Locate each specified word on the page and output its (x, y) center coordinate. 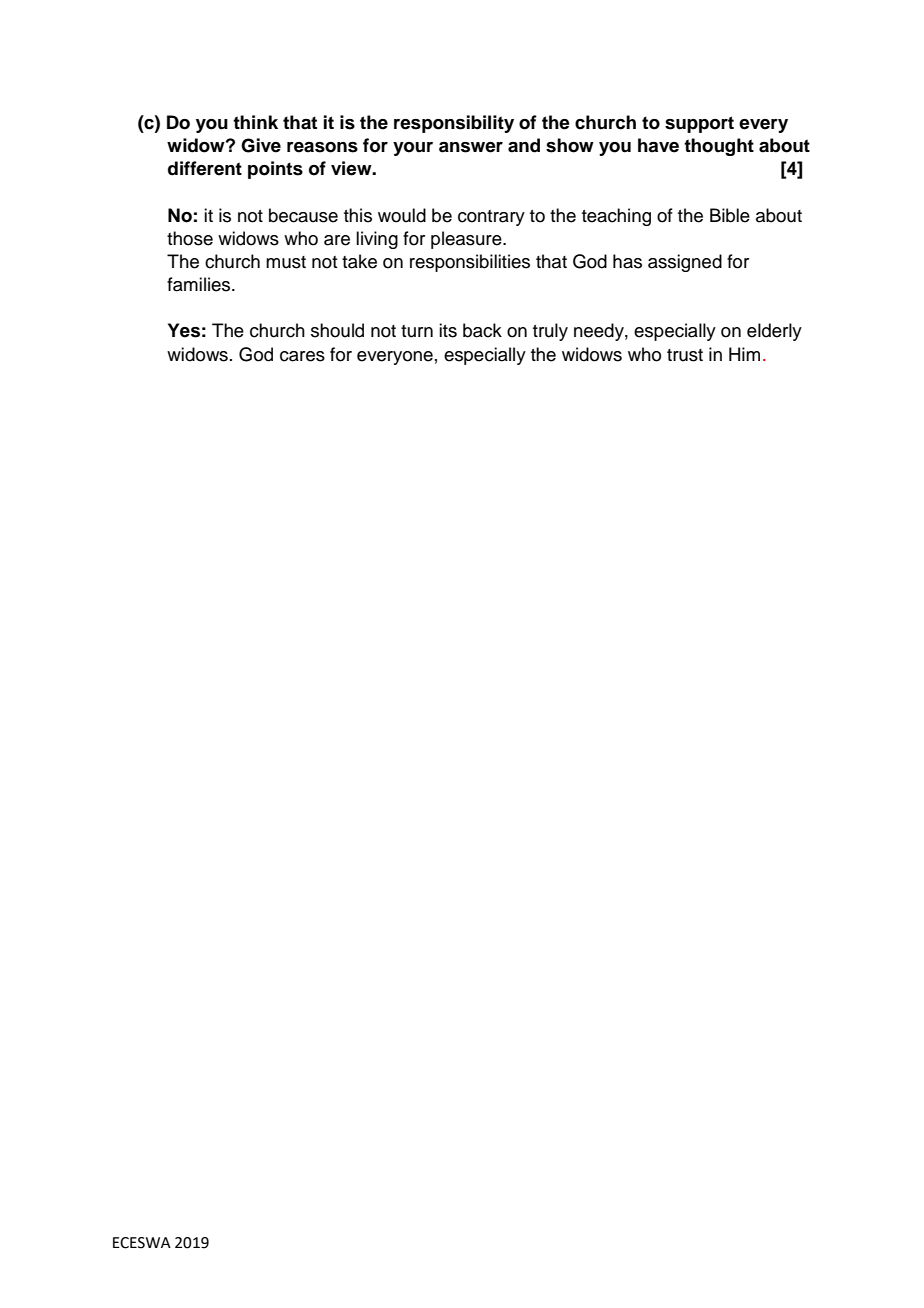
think (255, 122)
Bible (730, 215)
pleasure (467, 240)
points (275, 170)
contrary (491, 218)
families (200, 284)
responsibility (454, 124)
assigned (685, 263)
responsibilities (470, 263)
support (699, 124)
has (627, 261)
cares (302, 356)
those (190, 238)
